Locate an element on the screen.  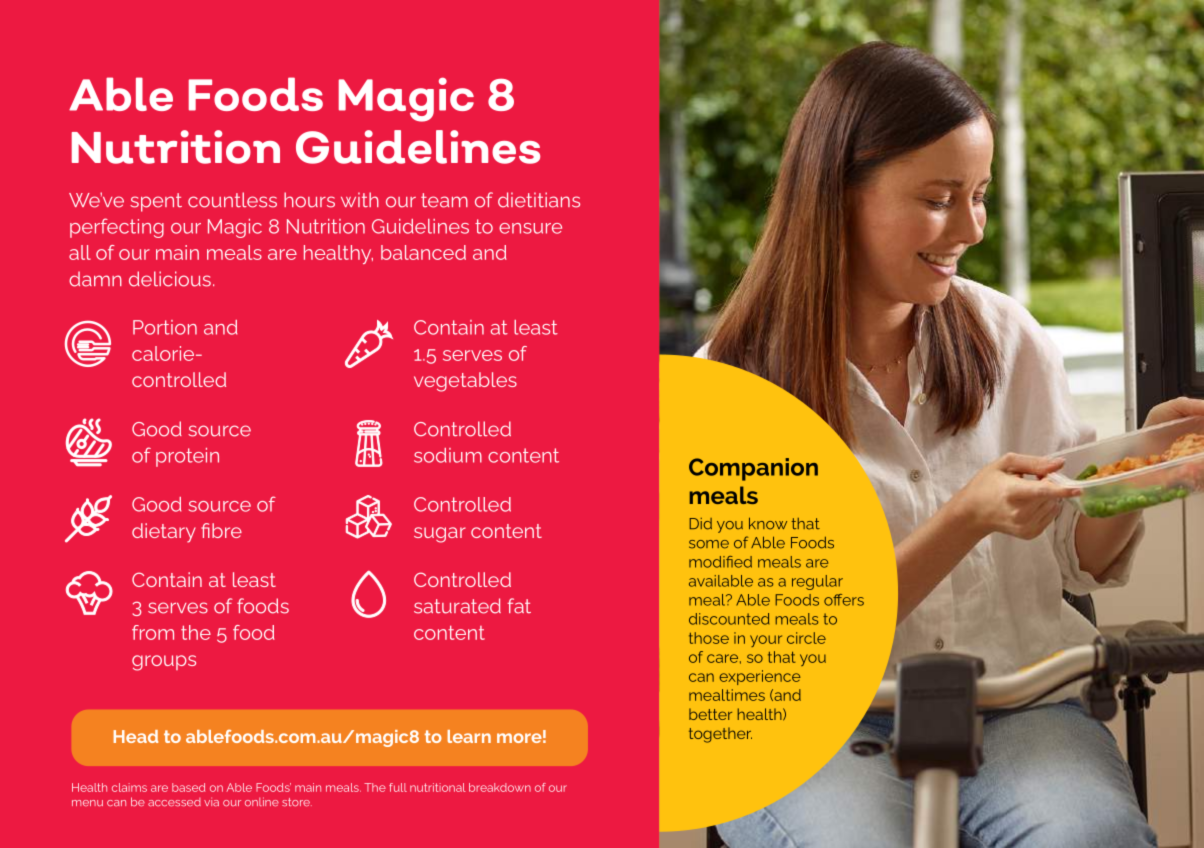
dietary is located at coordinates (164, 533).
